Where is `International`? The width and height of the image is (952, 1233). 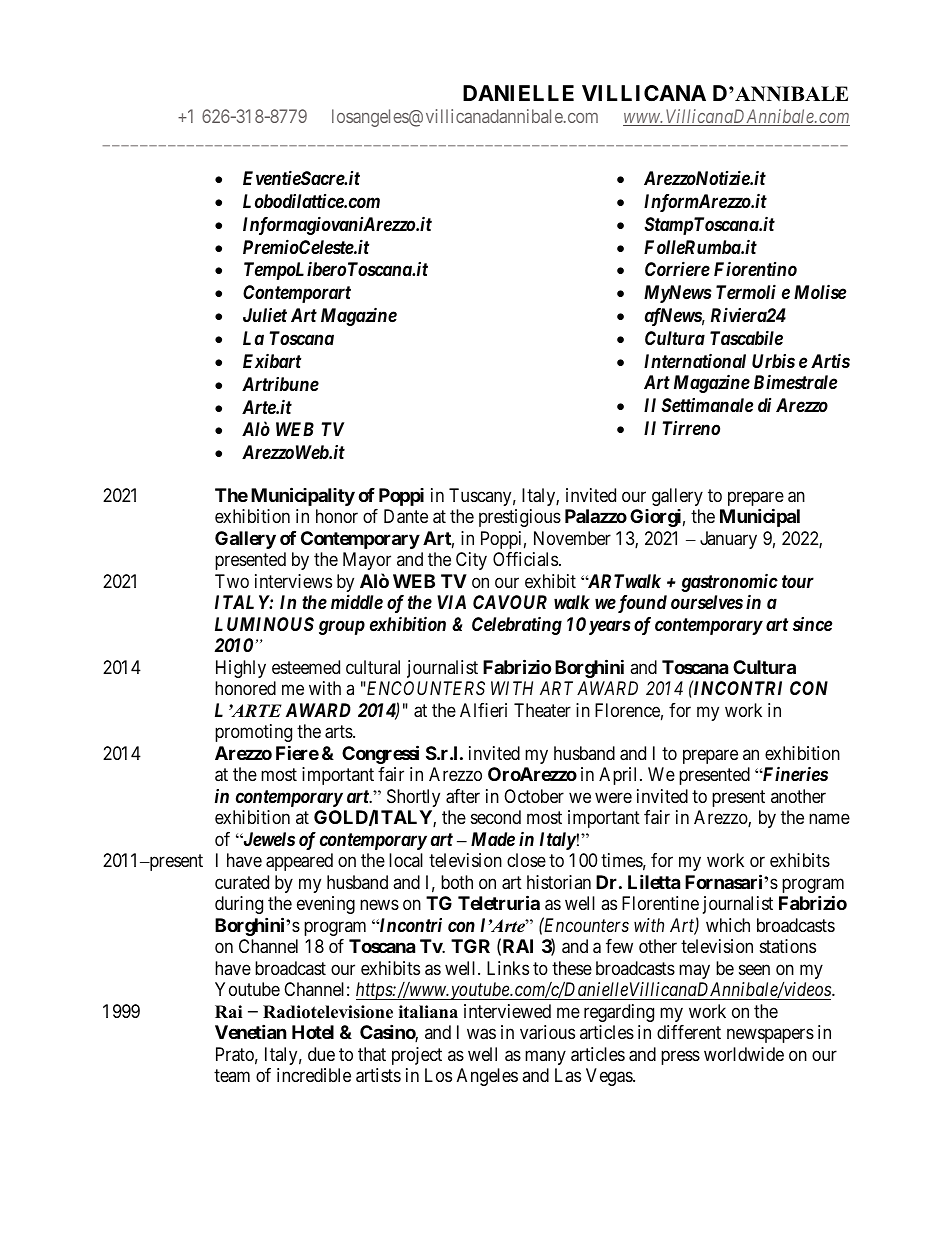 International is located at coordinates (695, 360).
